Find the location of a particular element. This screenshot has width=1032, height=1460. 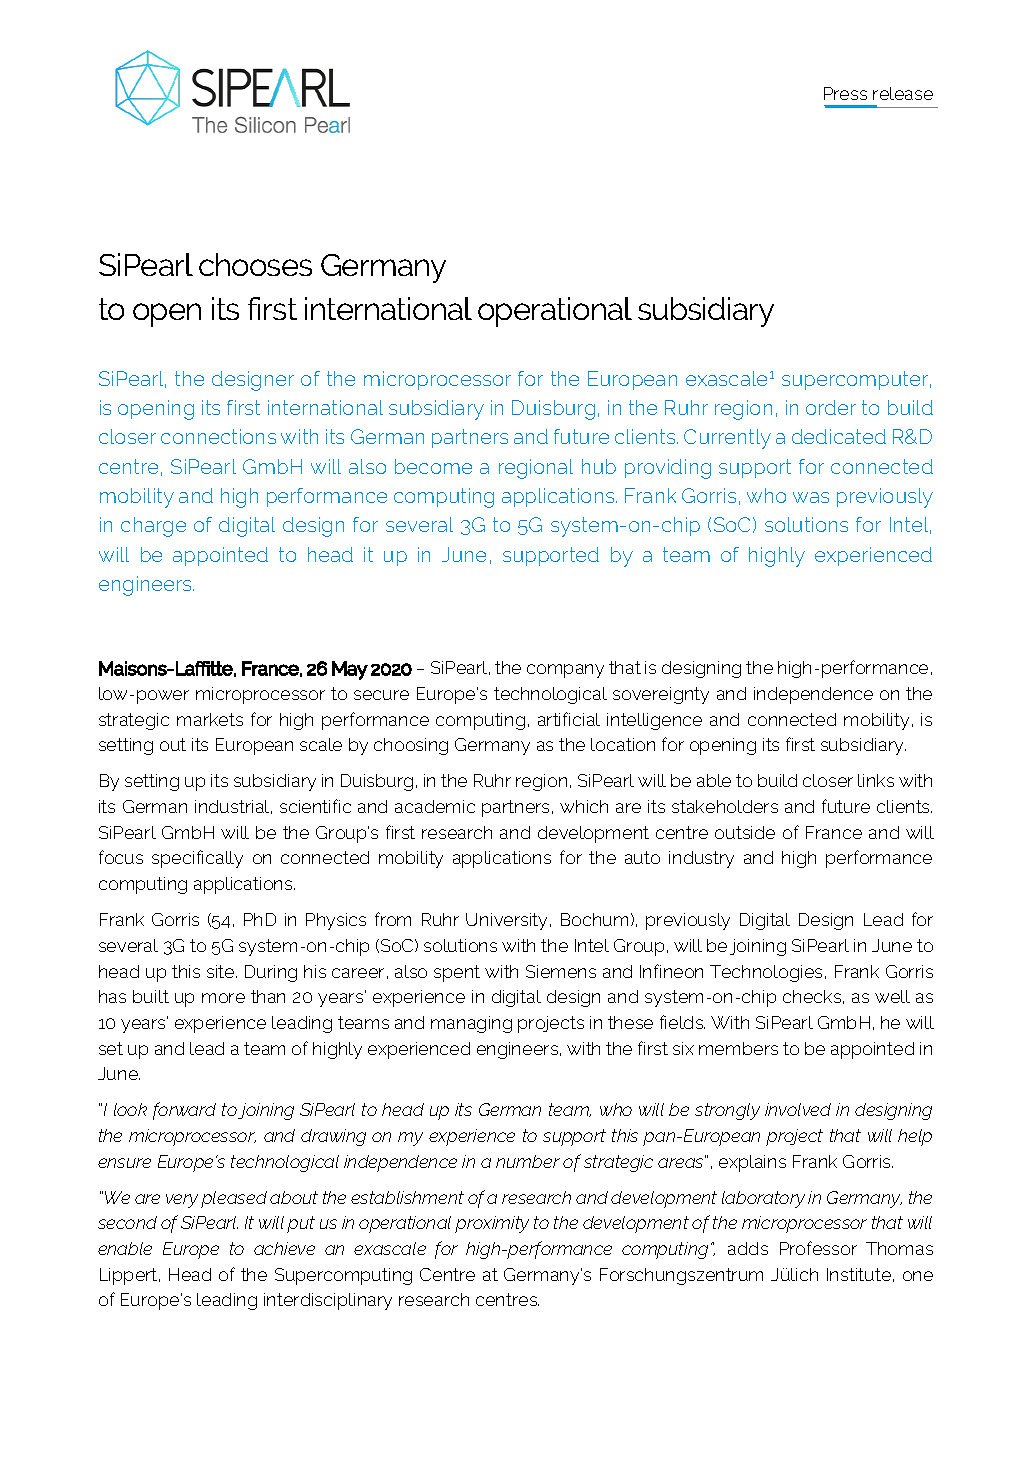

was is located at coordinates (811, 497).
